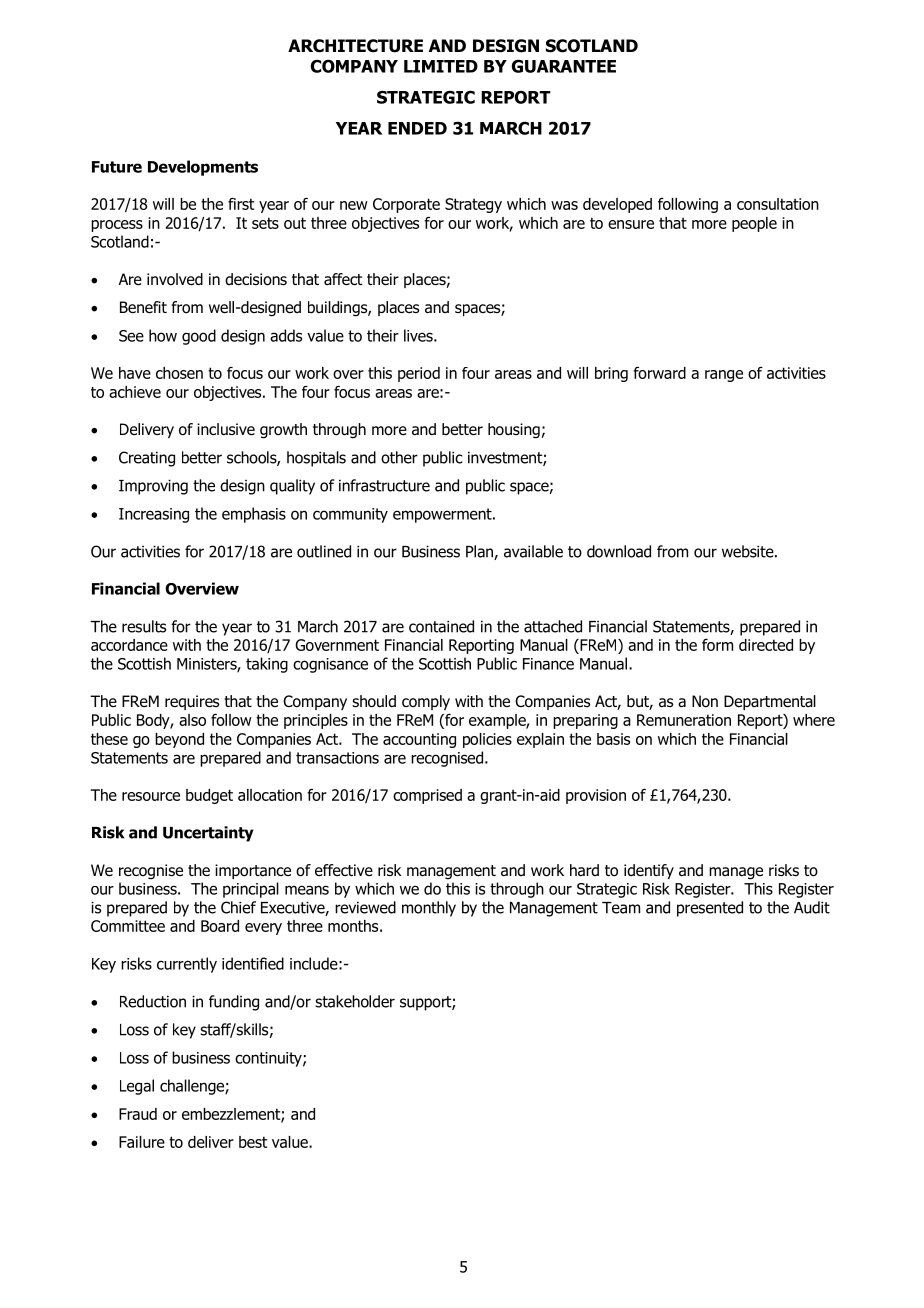 Image resolution: width=924 pixels, height=1308 pixels. Describe the element at coordinates (441, 66) in the screenshot. I see `LIMITED` at that location.
